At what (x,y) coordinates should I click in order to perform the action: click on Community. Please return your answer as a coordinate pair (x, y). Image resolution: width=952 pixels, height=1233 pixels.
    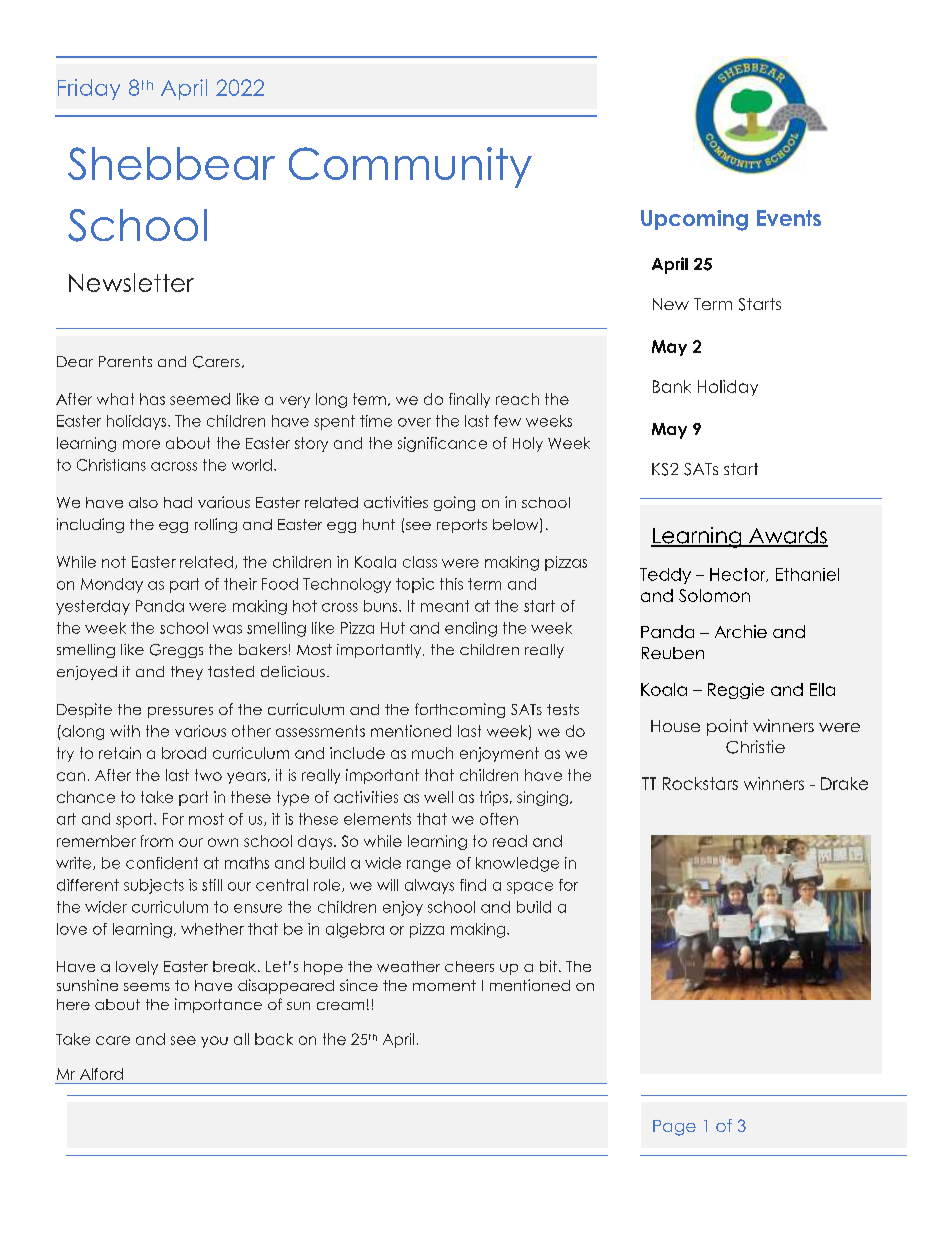
    Looking at the image, I should click on (410, 167).
